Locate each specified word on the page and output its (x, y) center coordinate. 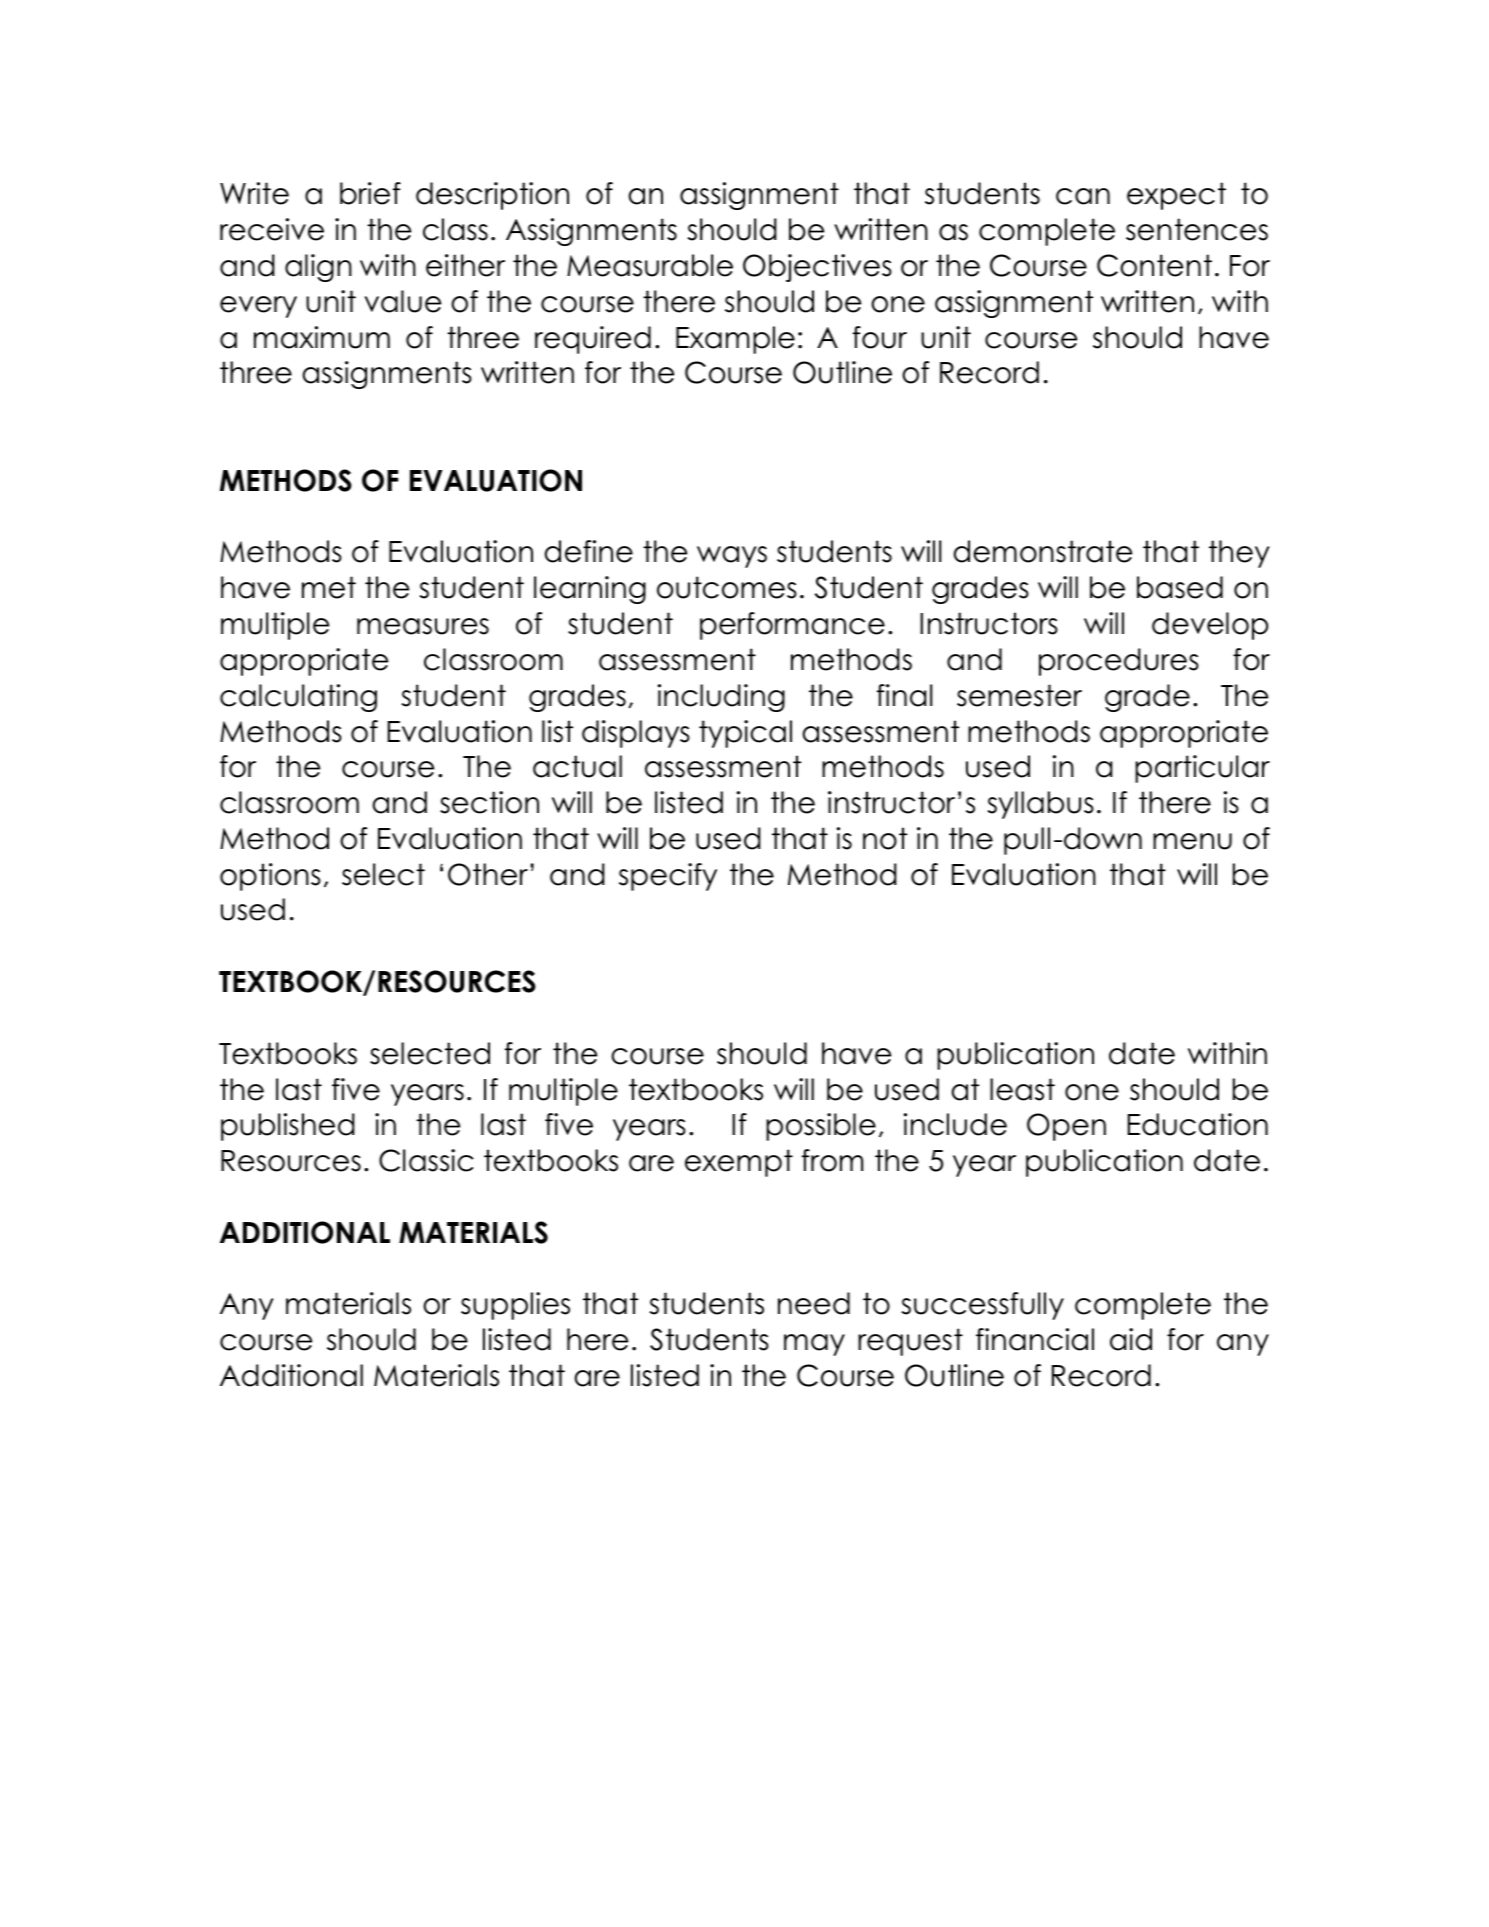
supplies (515, 1306)
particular (1202, 769)
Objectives (817, 268)
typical (745, 734)
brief (370, 193)
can (1083, 196)
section (489, 802)
